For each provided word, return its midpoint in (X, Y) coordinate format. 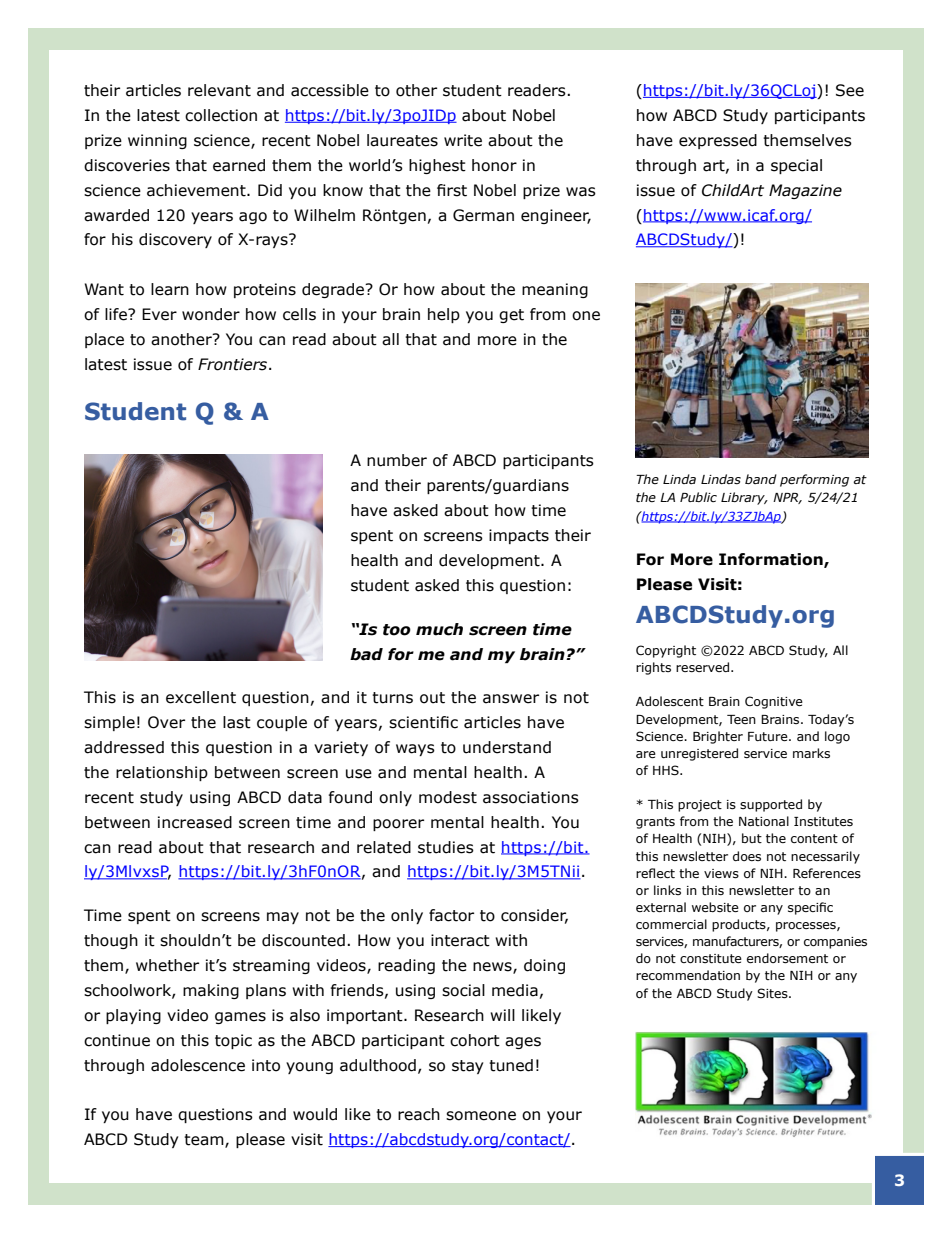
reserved (704, 667)
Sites (773, 993)
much (439, 629)
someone (481, 1116)
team (205, 1141)
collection (221, 115)
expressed (718, 141)
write (463, 140)
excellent (201, 697)
